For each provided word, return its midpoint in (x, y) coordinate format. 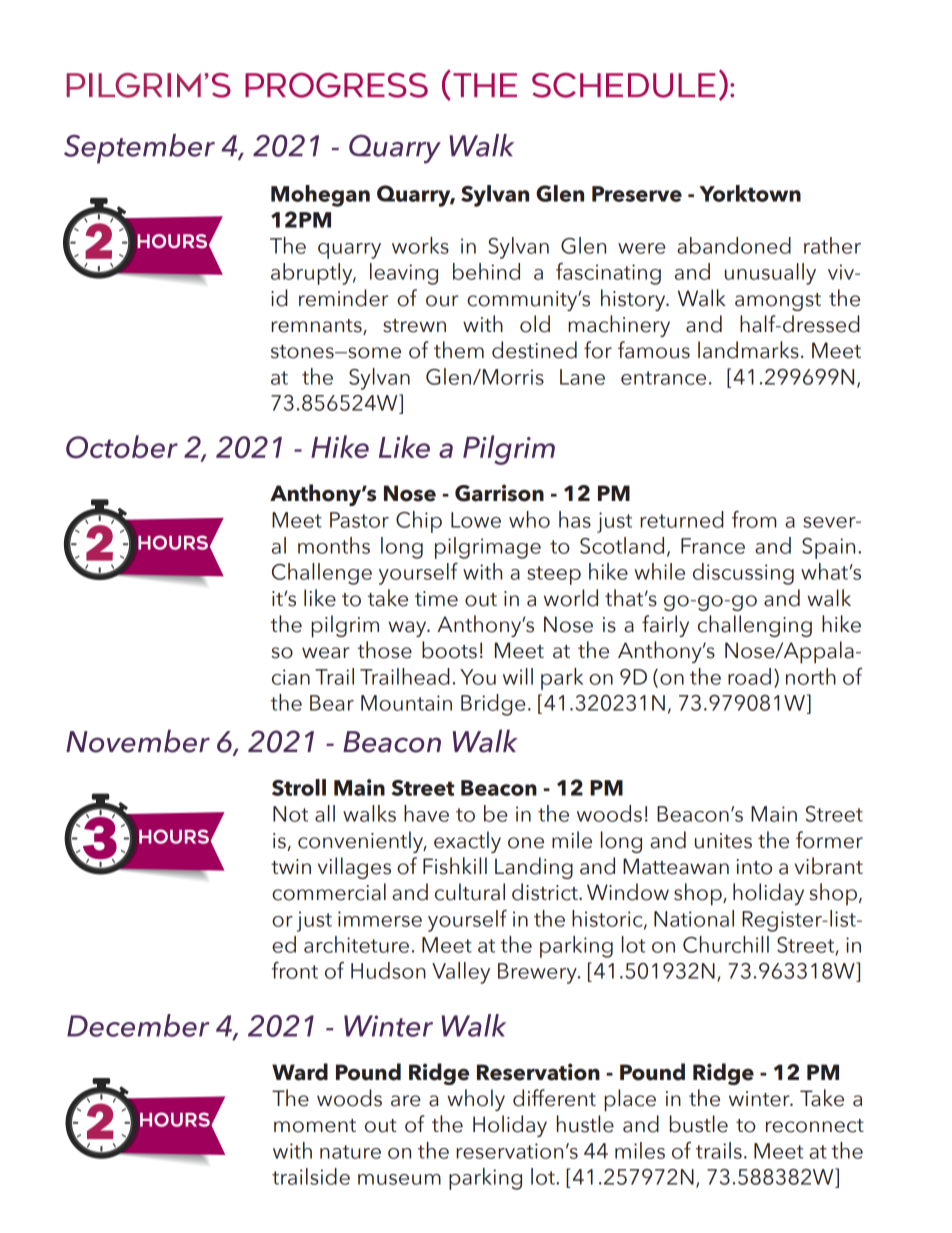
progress (336, 85)
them (459, 350)
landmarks (748, 350)
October (122, 447)
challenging (755, 626)
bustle (699, 1124)
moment (315, 1126)
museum (399, 1179)
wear (326, 653)
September (139, 149)
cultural (470, 892)
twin (291, 866)
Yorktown (750, 193)
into (754, 867)
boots (449, 650)
